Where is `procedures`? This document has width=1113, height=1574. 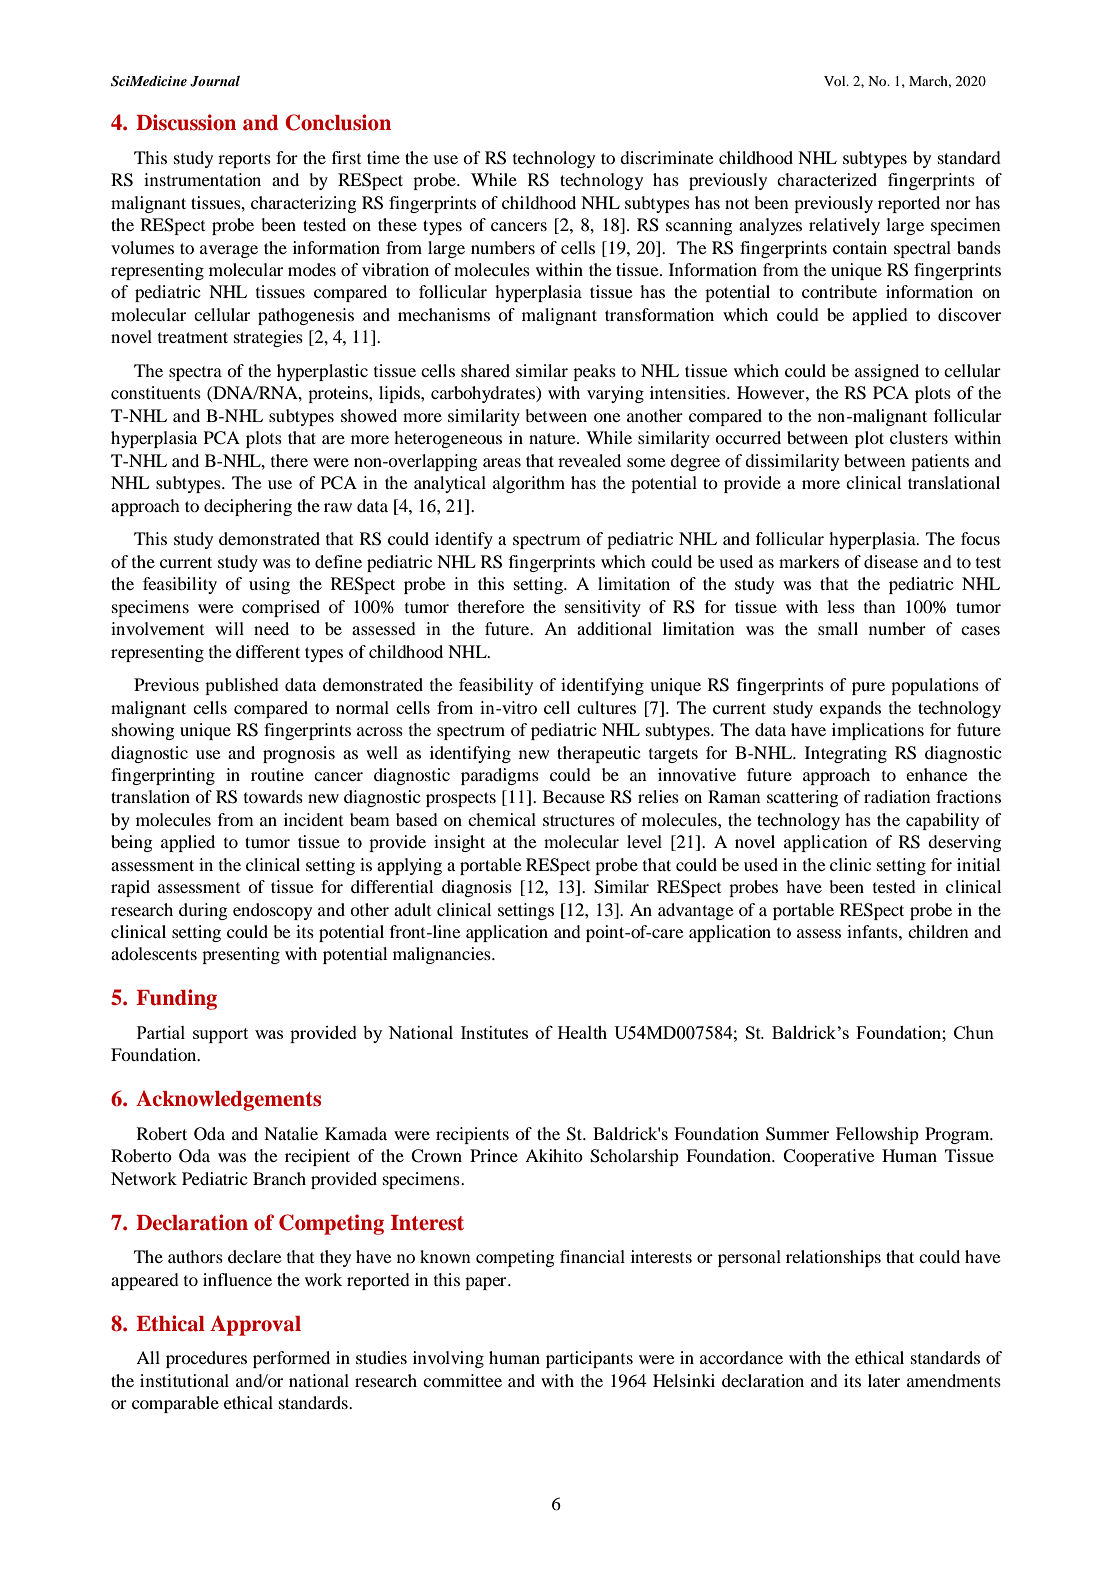
procedures is located at coordinates (206, 1359).
